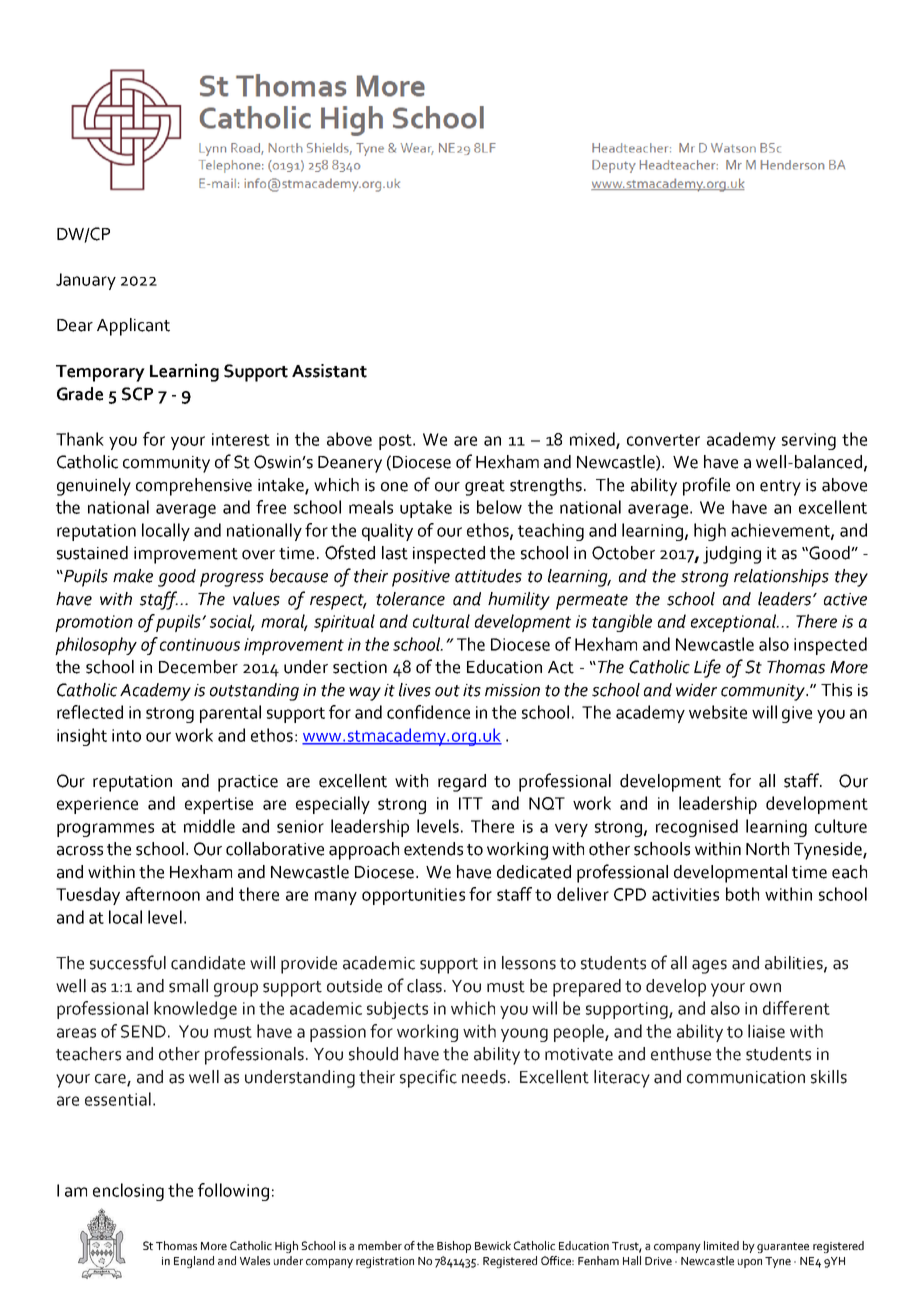  What do you see at coordinates (329, 371) in the document?
I see `Assistant` at bounding box center [329, 371].
